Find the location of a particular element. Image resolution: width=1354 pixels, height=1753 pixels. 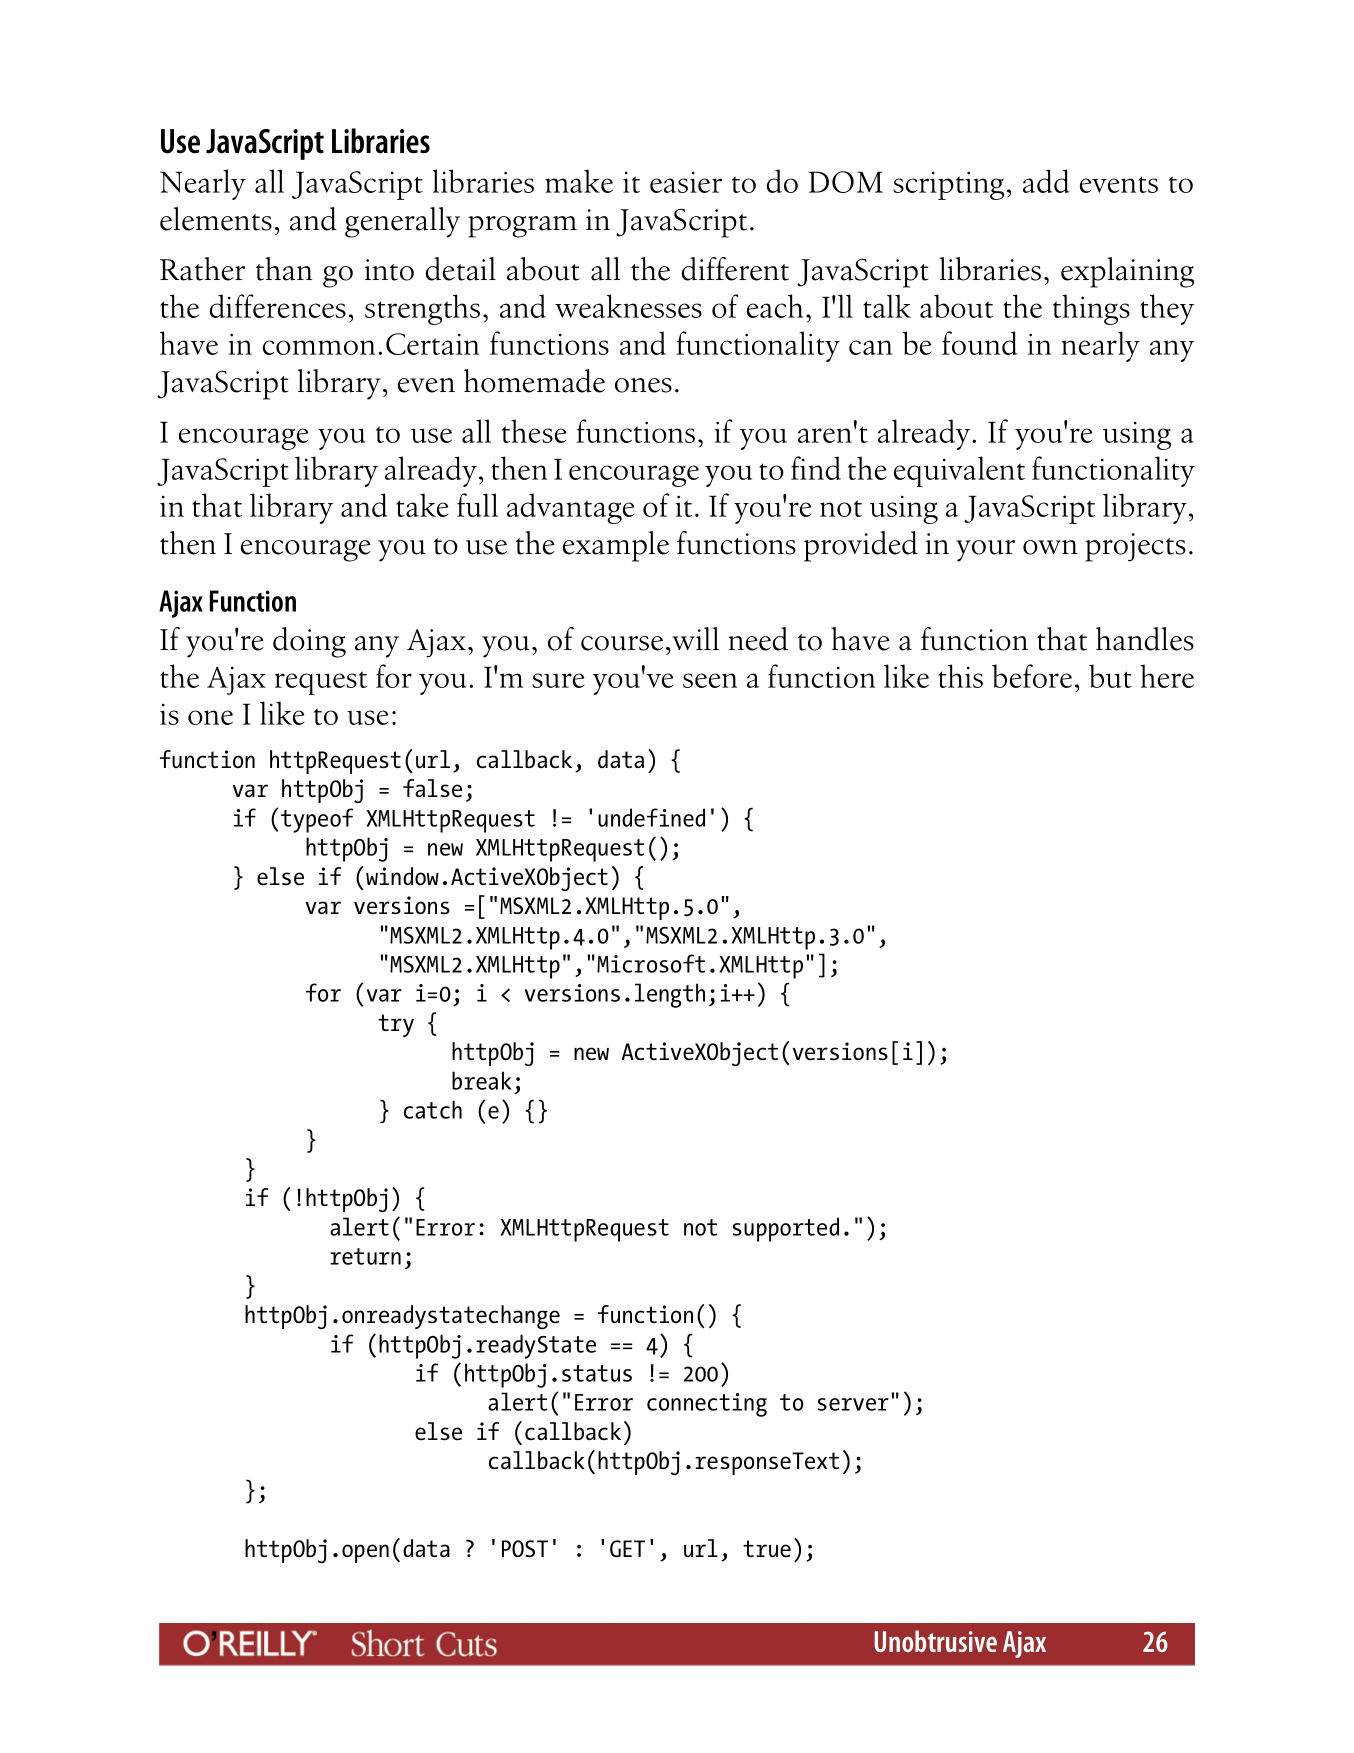

seen is located at coordinates (710, 680).
